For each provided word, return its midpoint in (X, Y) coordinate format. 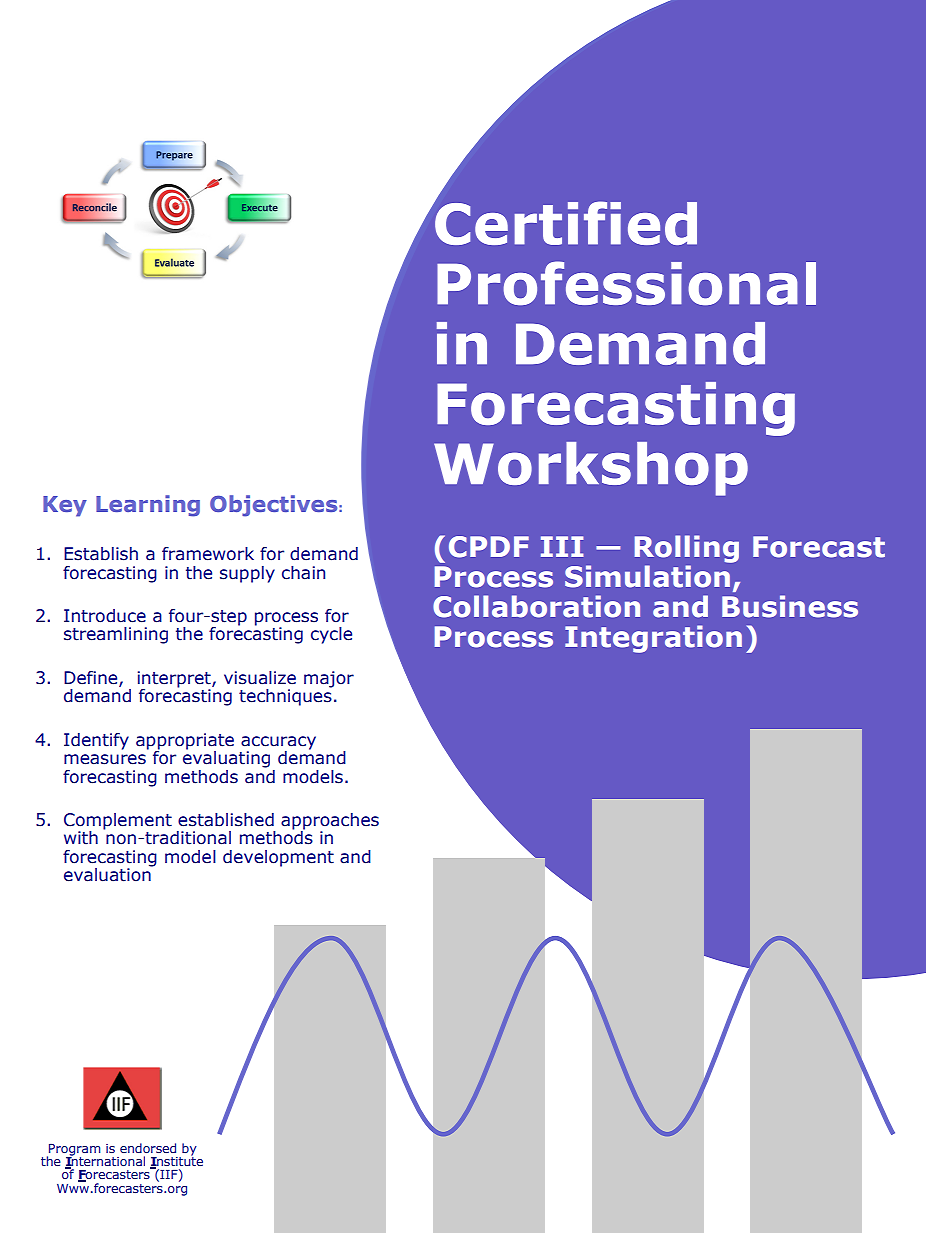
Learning (148, 506)
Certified (565, 222)
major (329, 679)
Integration (653, 639)
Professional (626, 283)
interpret (175, 680)
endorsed (148, 1148)
